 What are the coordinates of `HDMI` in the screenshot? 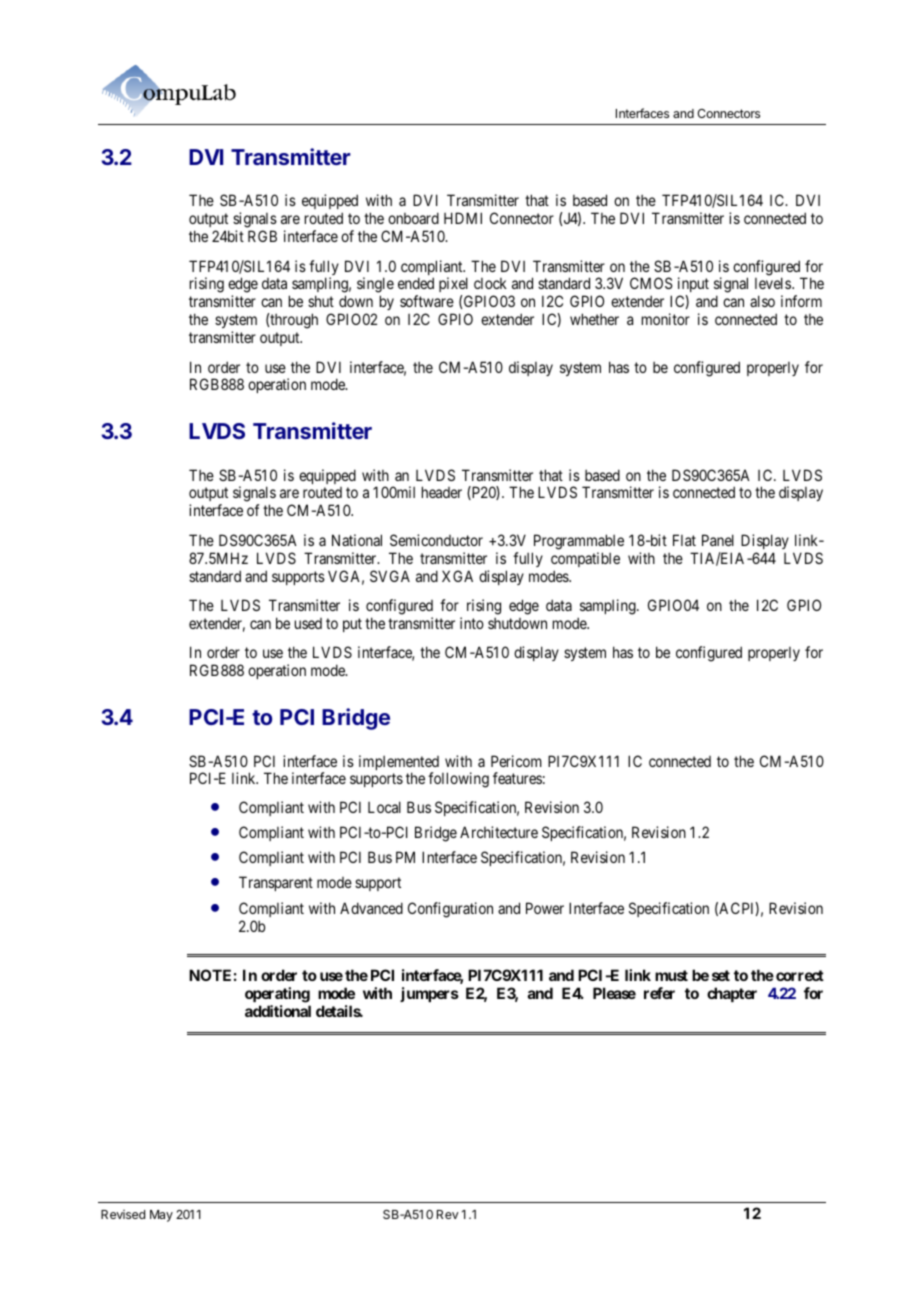 It's located at (463, 218).
